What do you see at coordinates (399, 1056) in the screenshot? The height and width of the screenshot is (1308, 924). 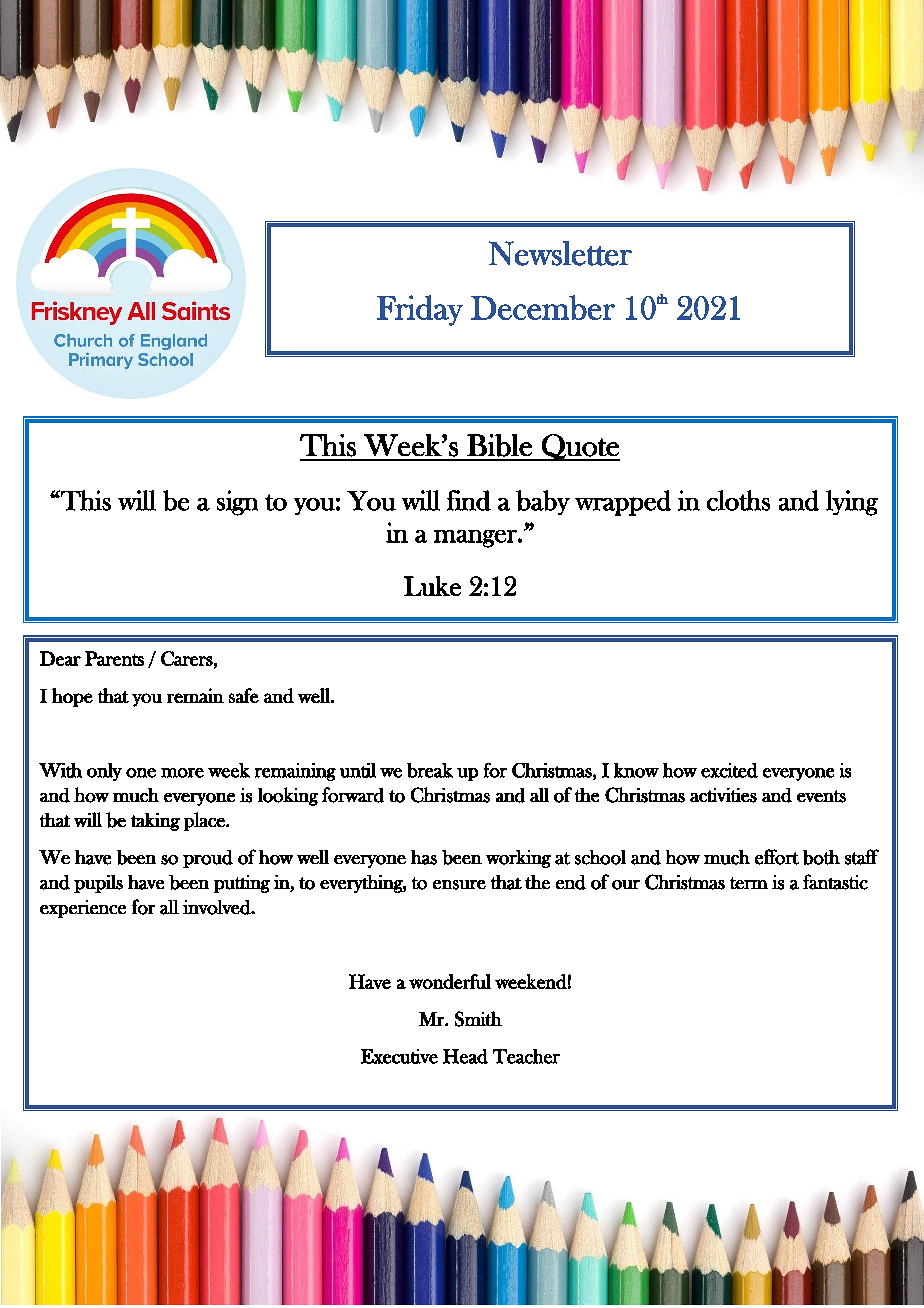 I see `Executive` at bounding box center [399, 1056].
